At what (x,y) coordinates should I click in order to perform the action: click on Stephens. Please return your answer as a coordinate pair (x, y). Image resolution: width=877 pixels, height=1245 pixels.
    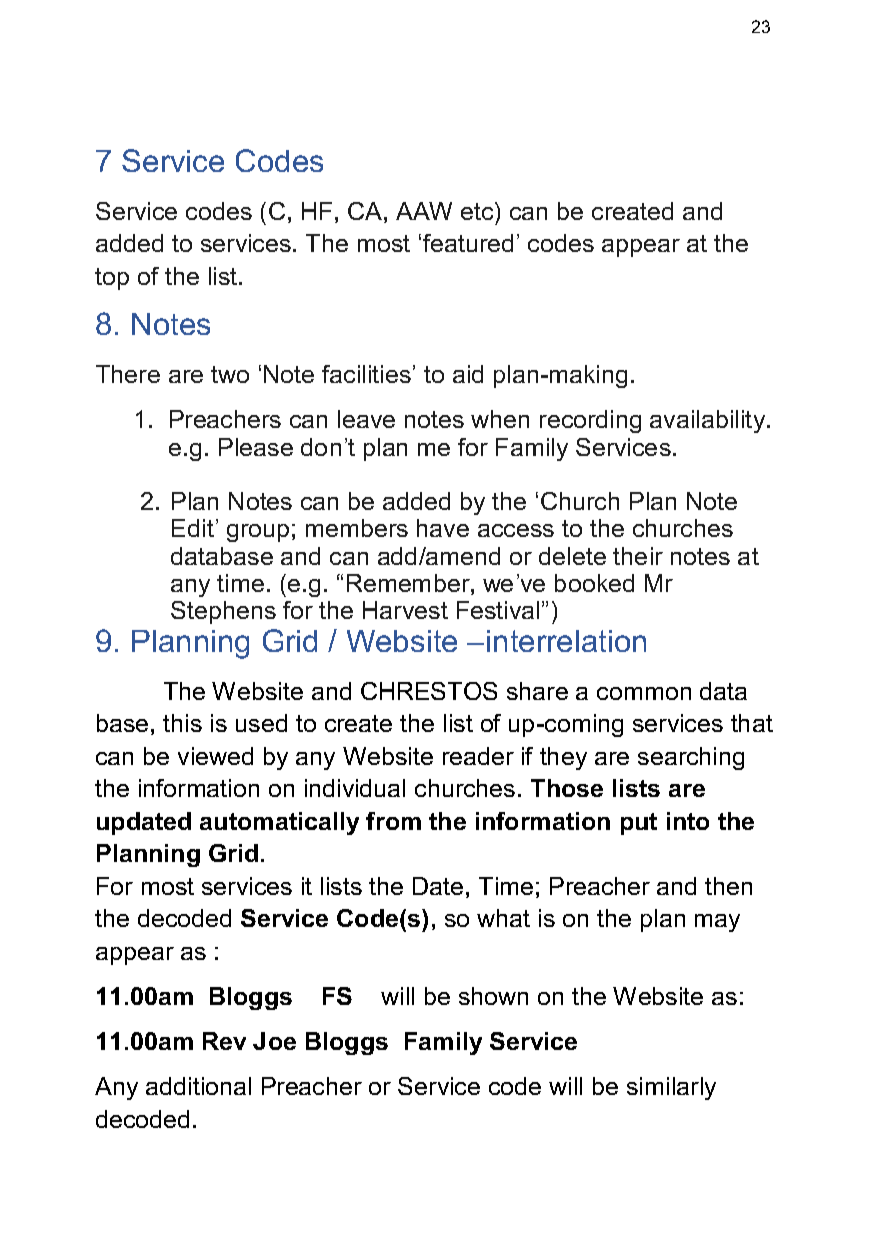
    Looking at the image, I should click on (223, 612).
